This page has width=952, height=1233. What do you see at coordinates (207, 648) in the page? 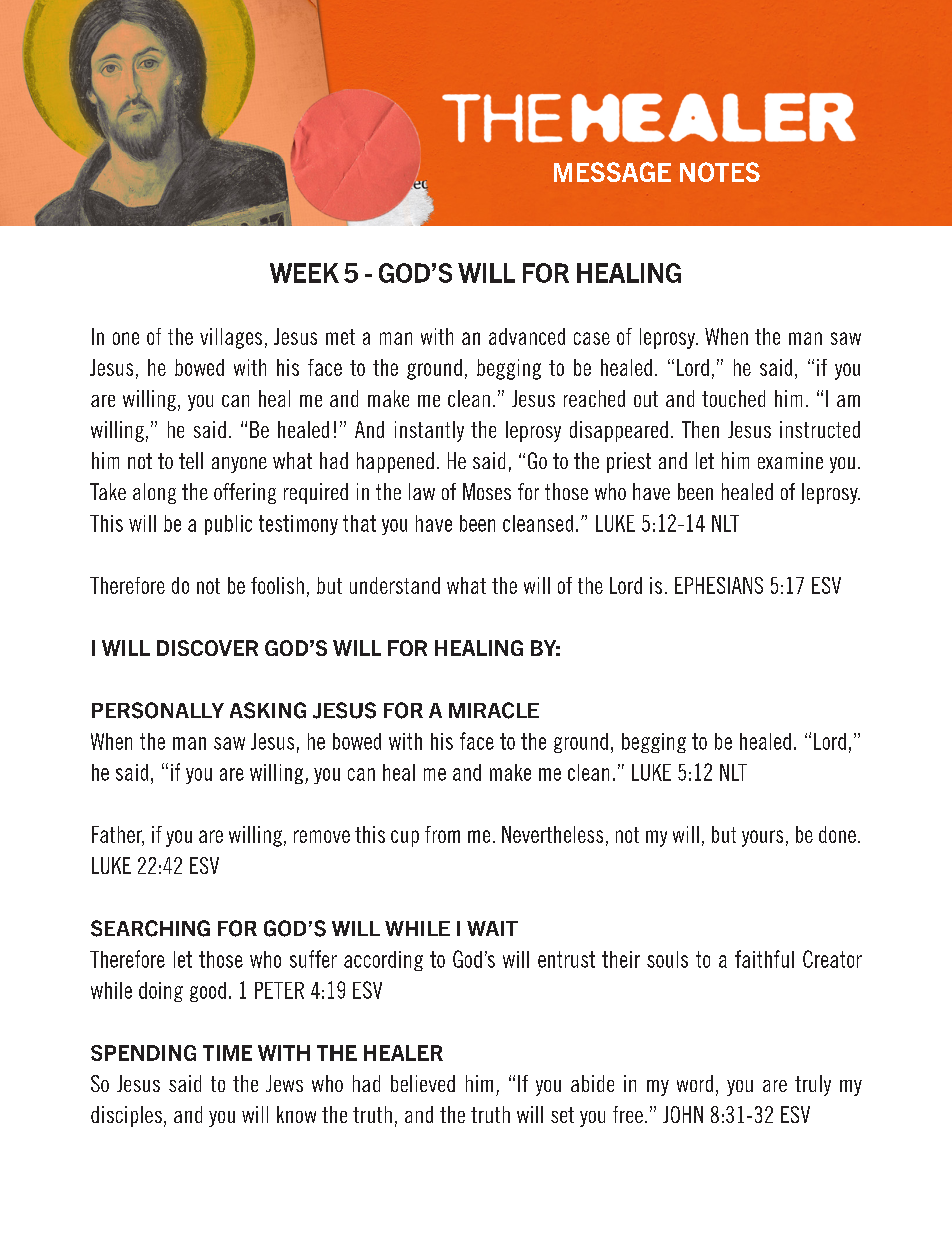
I see `DISCOVER` at bounding box center [207, 648].
